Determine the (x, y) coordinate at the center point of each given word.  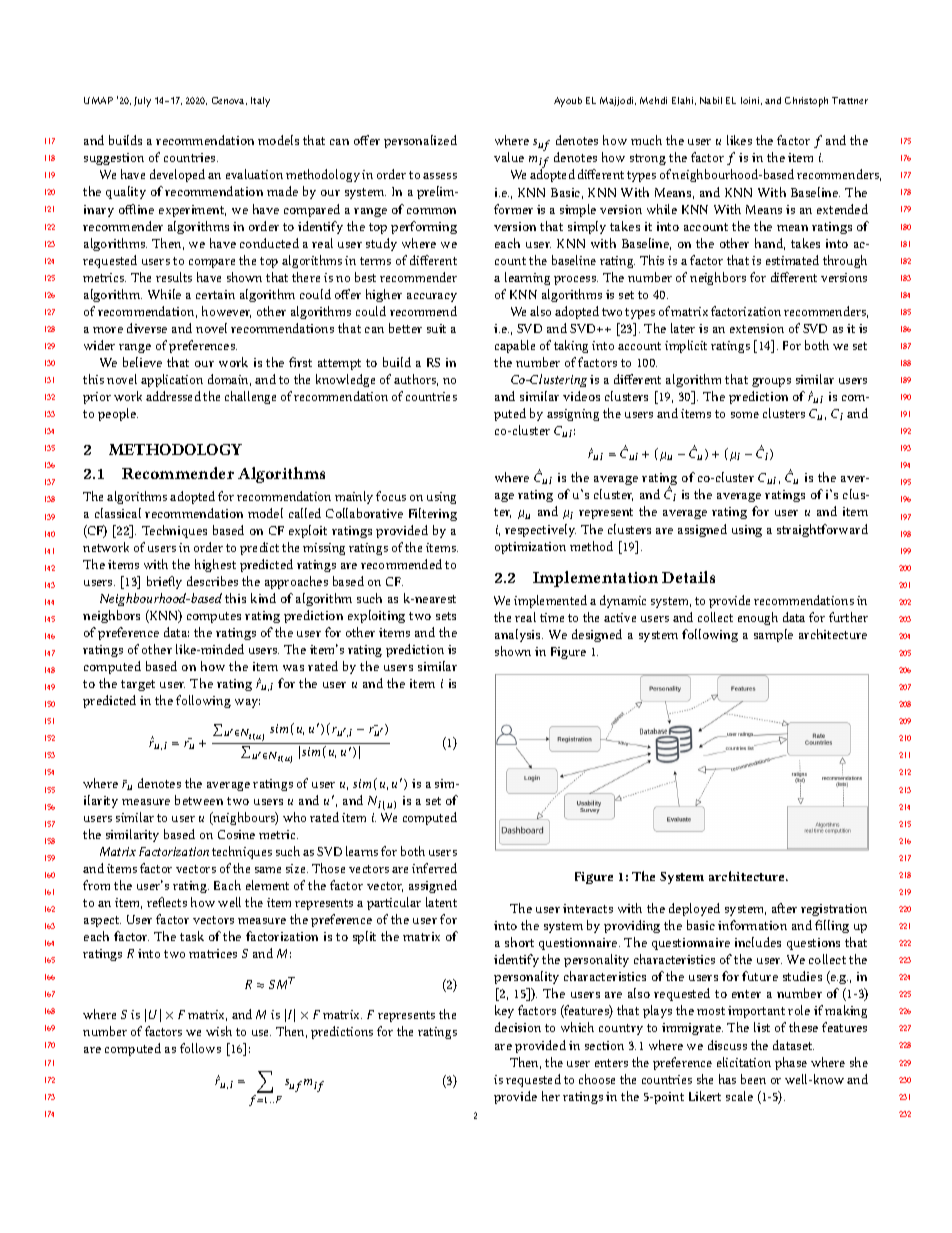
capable (515, 346)
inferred (434, 868)
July (142, 102)
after (784, 908)
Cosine (236, 834)
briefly (164, 582)
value (509, 157)
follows (200, 1048)
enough (758, 618)
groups (771, 382)
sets (446, 616)
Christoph (806, 102)
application (172, 380)
